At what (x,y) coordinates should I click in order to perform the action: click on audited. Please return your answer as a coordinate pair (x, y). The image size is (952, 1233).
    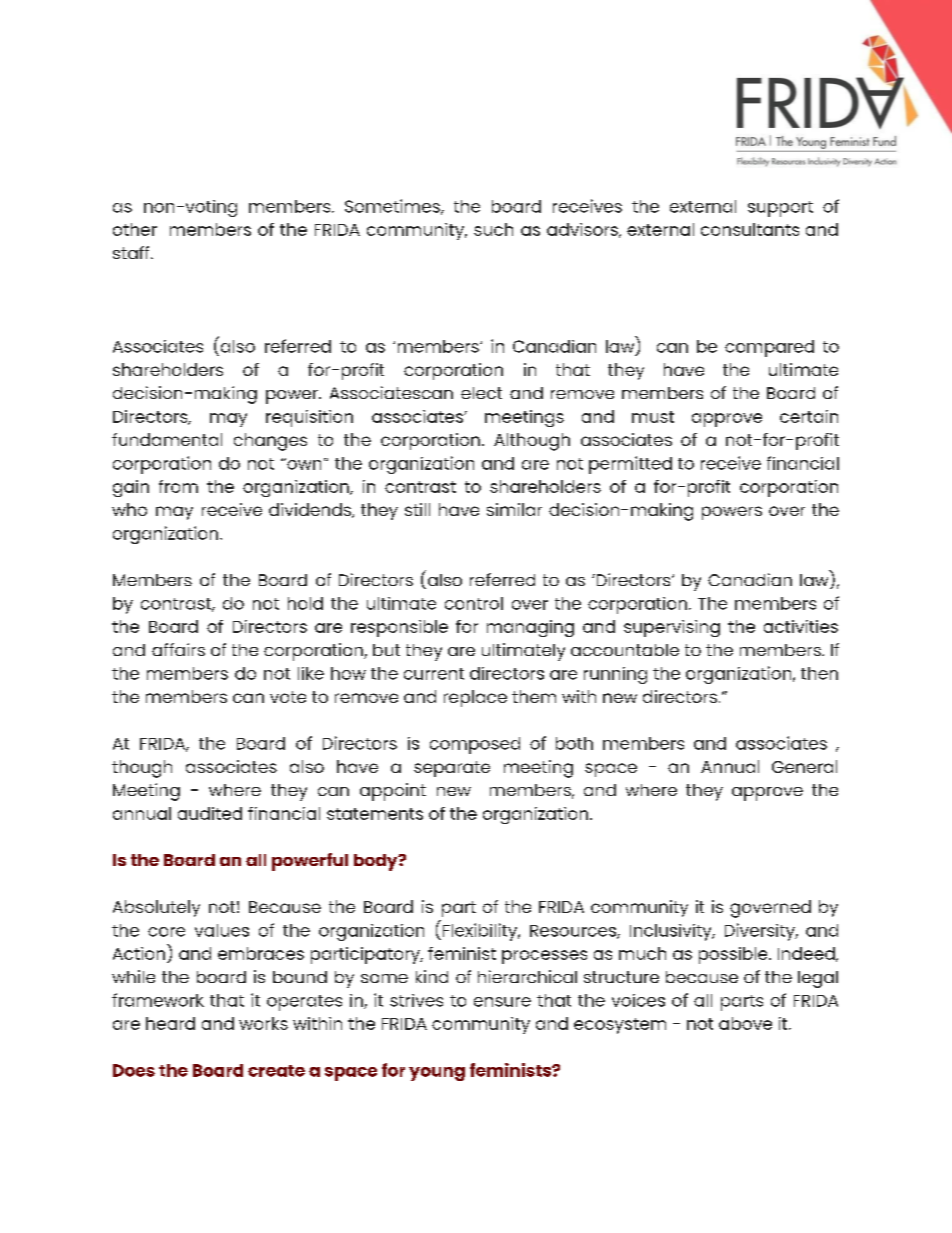
    Looking at the image, I should click on (210, 813).
